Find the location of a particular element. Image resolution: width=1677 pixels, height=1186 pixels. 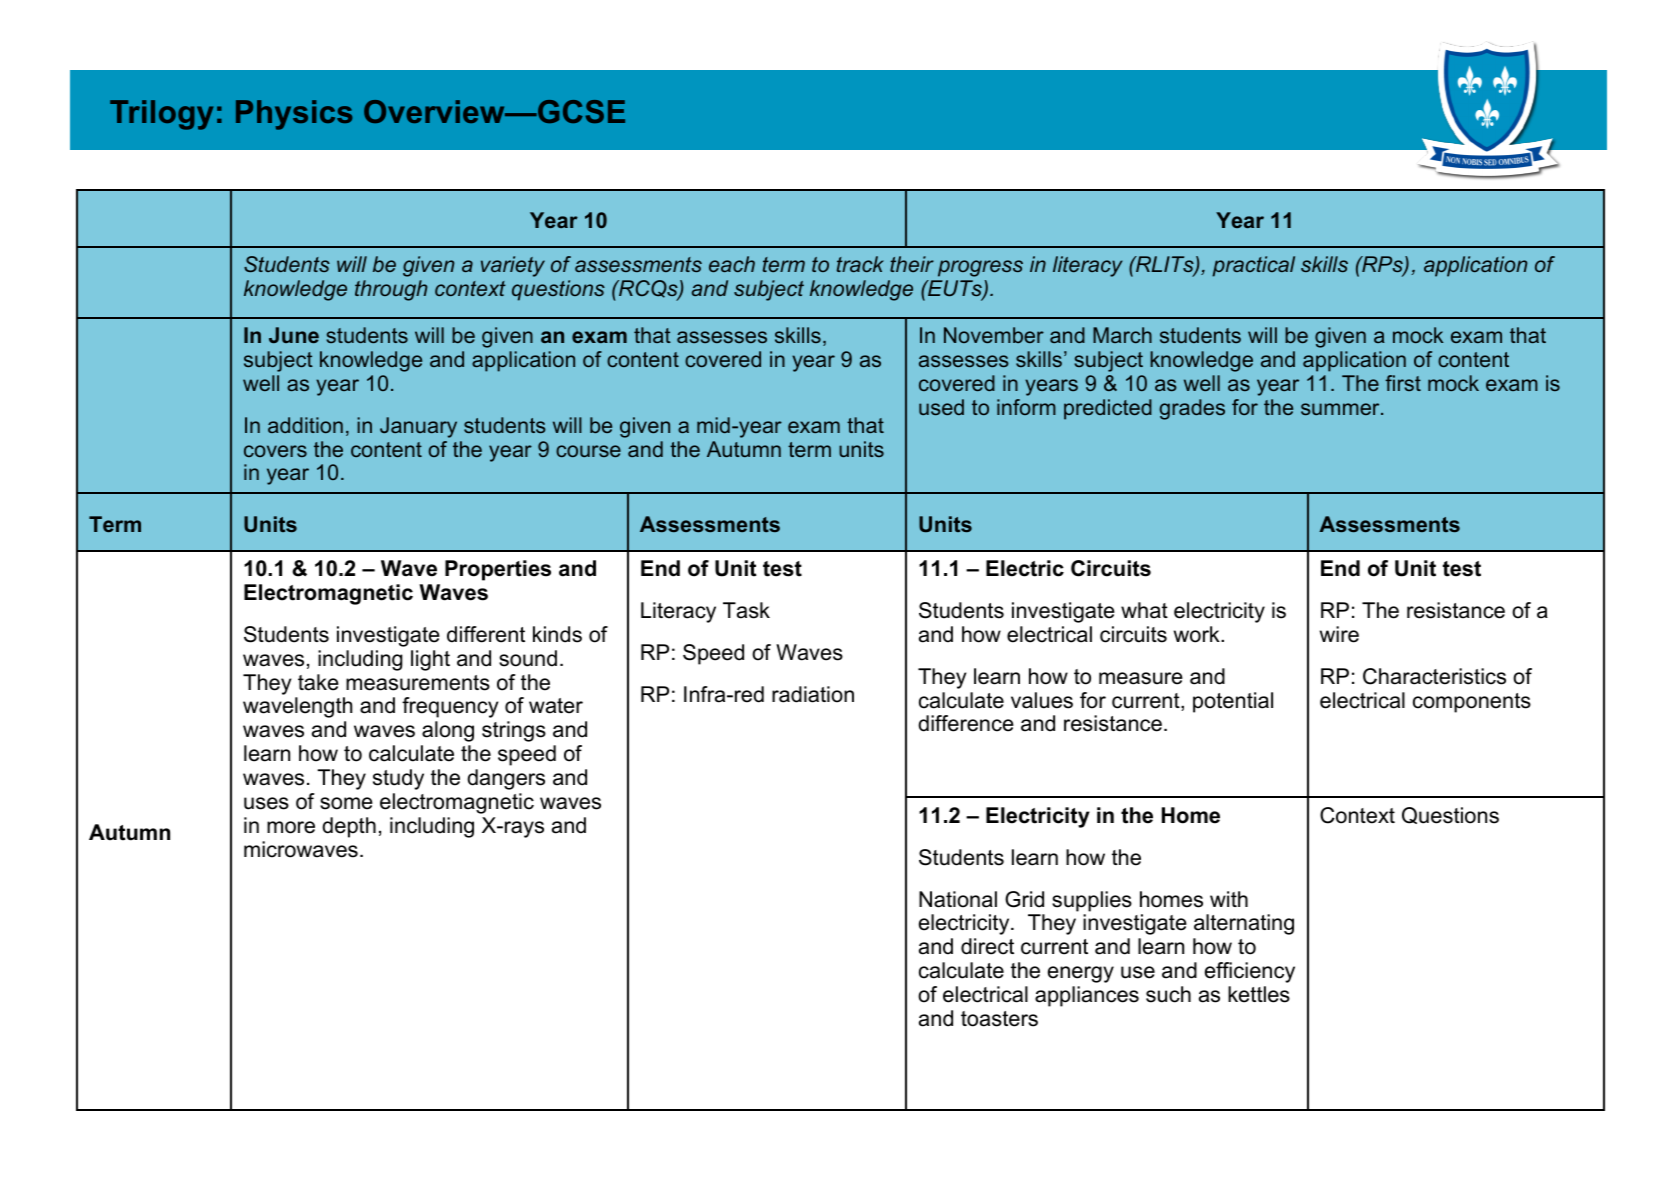

June is located at coordinates (294, 335).
